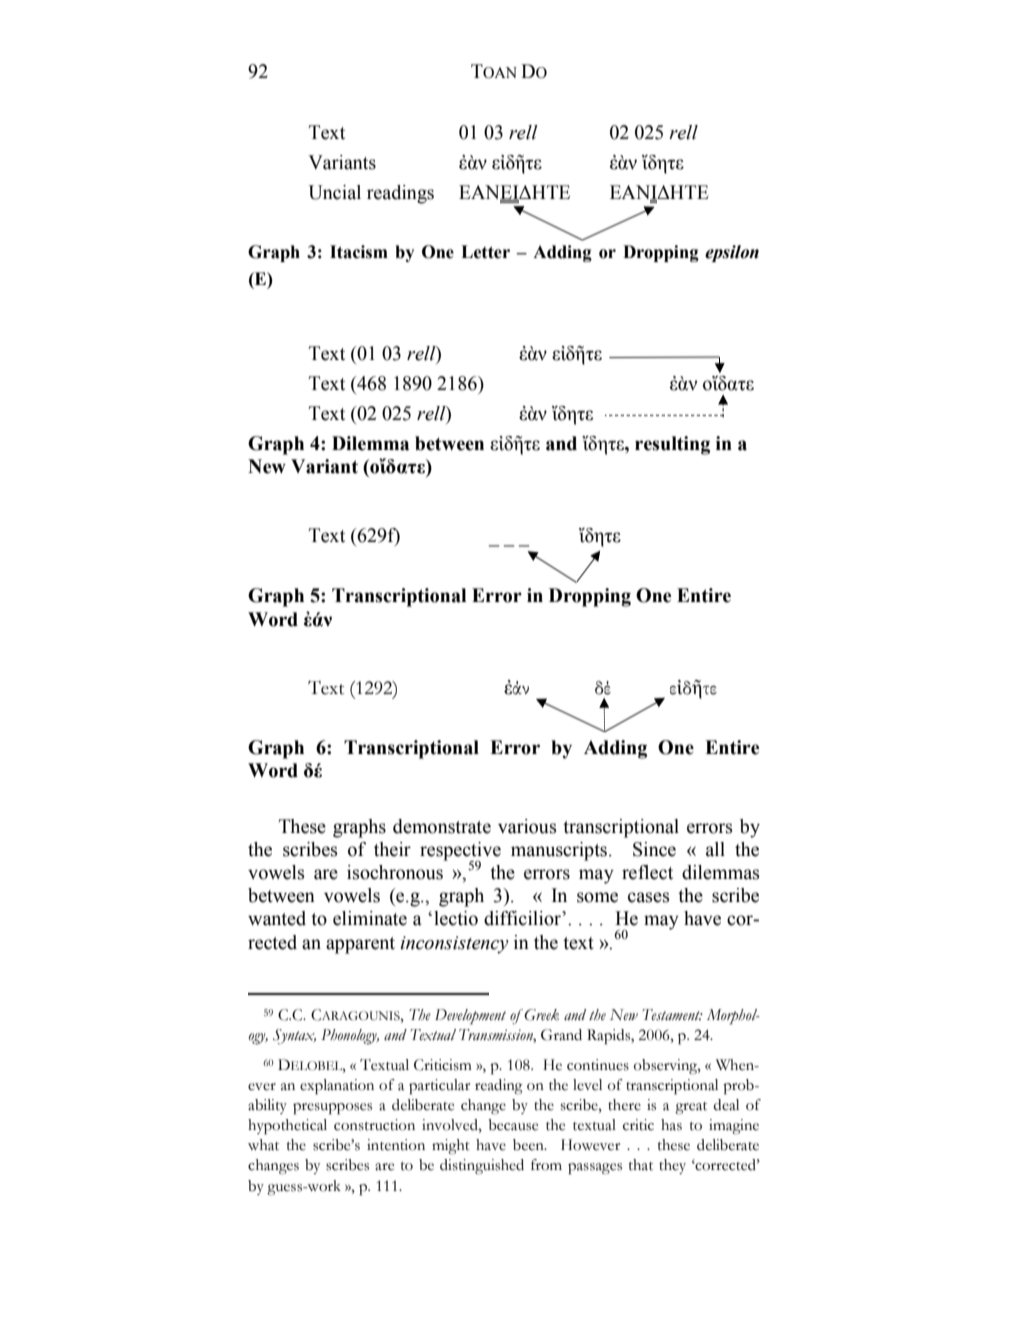  I want to click on Letter, so click(485, 252).
